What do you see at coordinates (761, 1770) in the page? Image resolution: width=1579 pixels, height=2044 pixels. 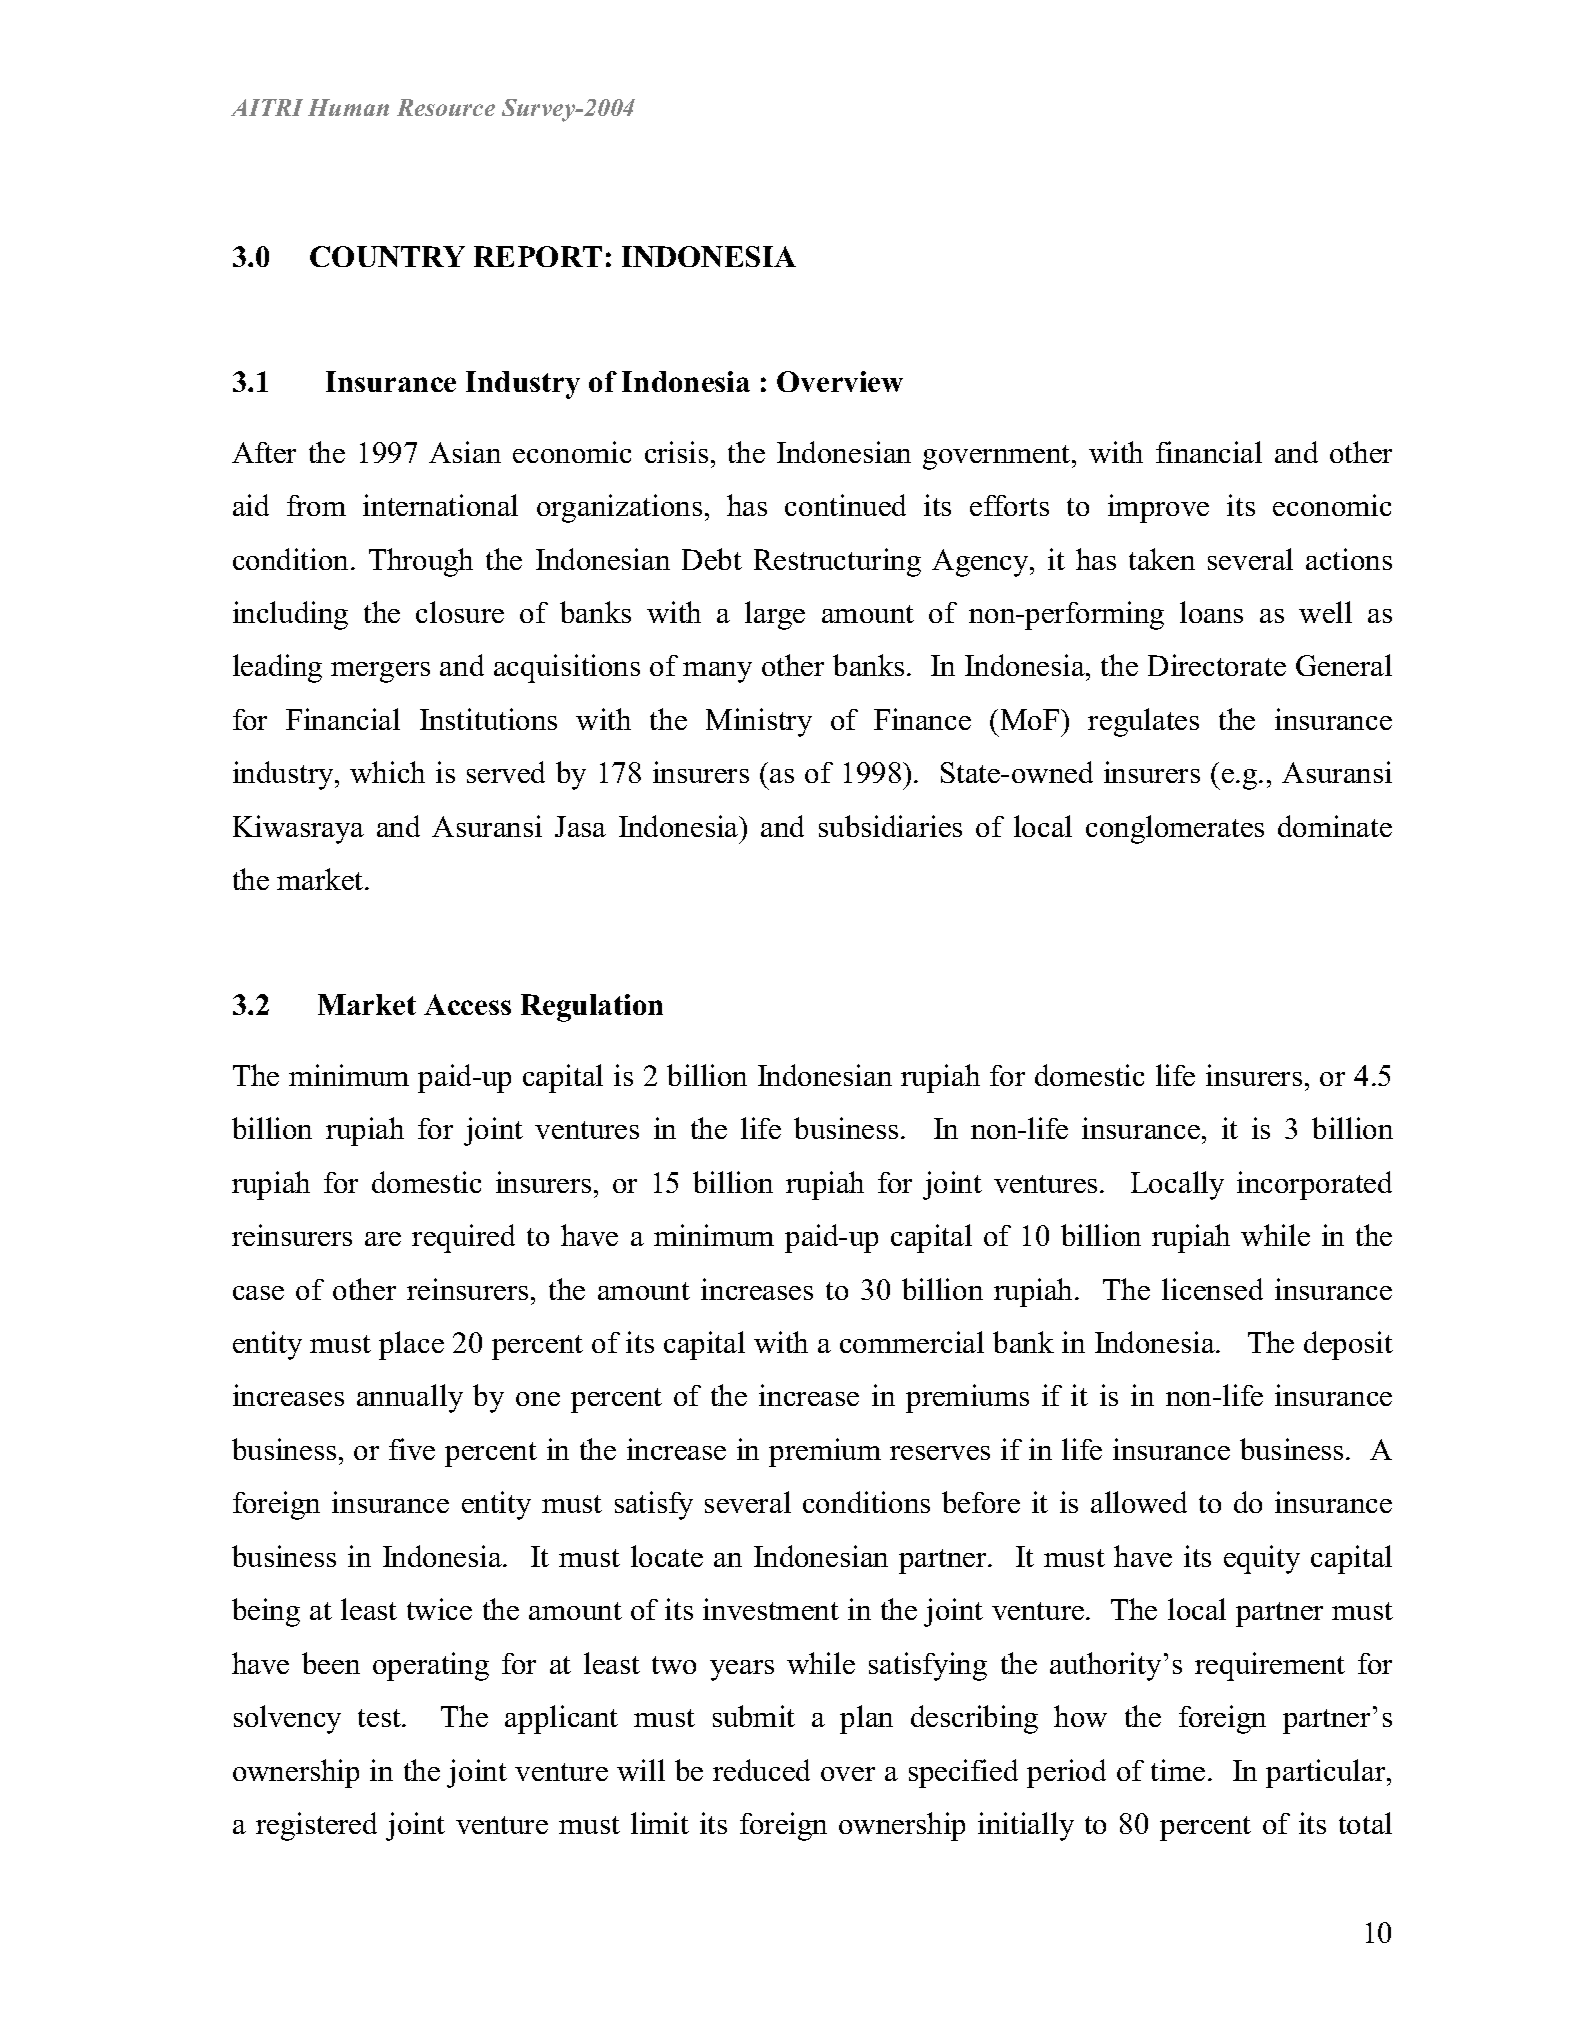 I see `reduced` at bounding box center [761, 1770].
